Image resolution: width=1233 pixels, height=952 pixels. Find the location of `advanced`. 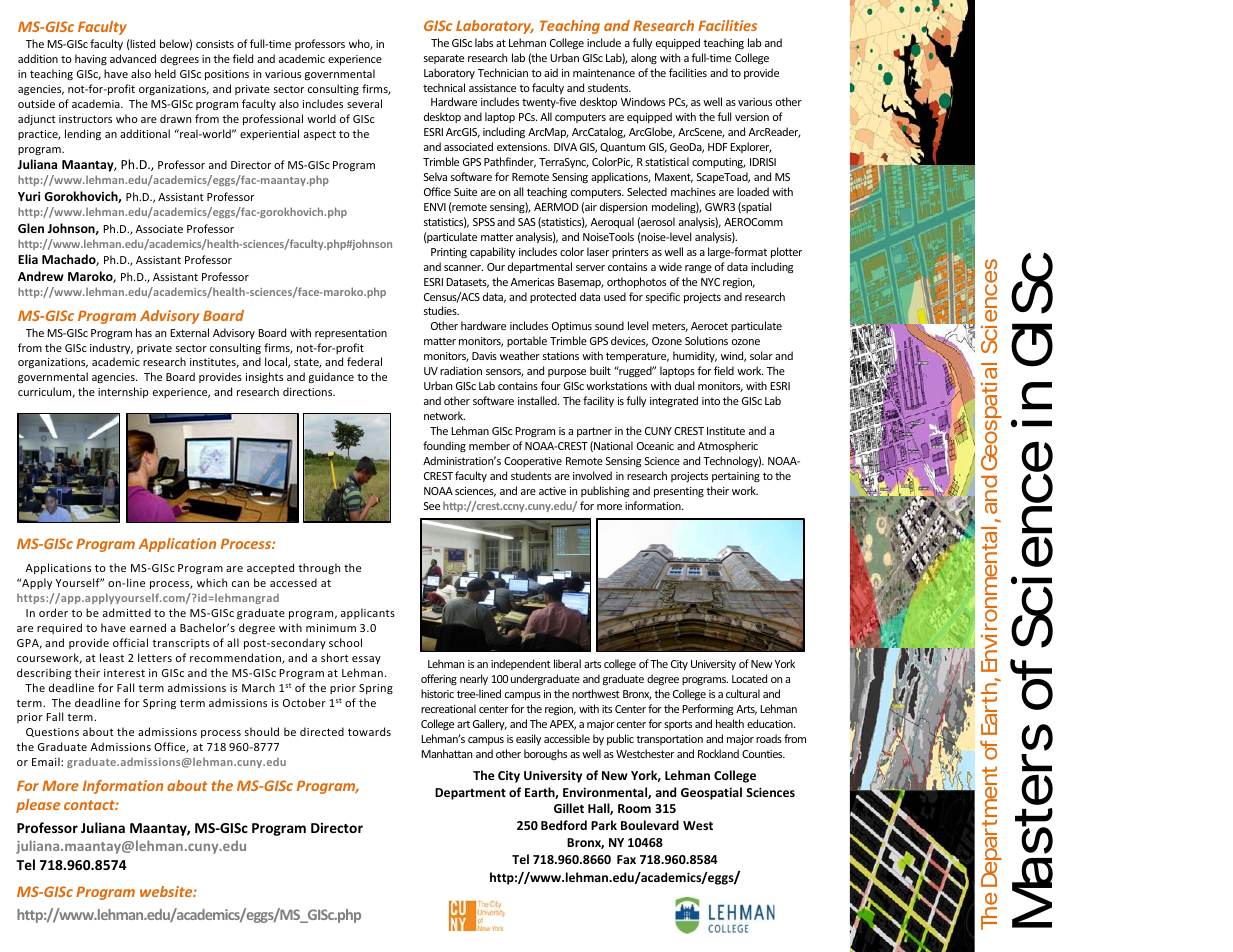

advanced is located at coordinates (133, 58).
